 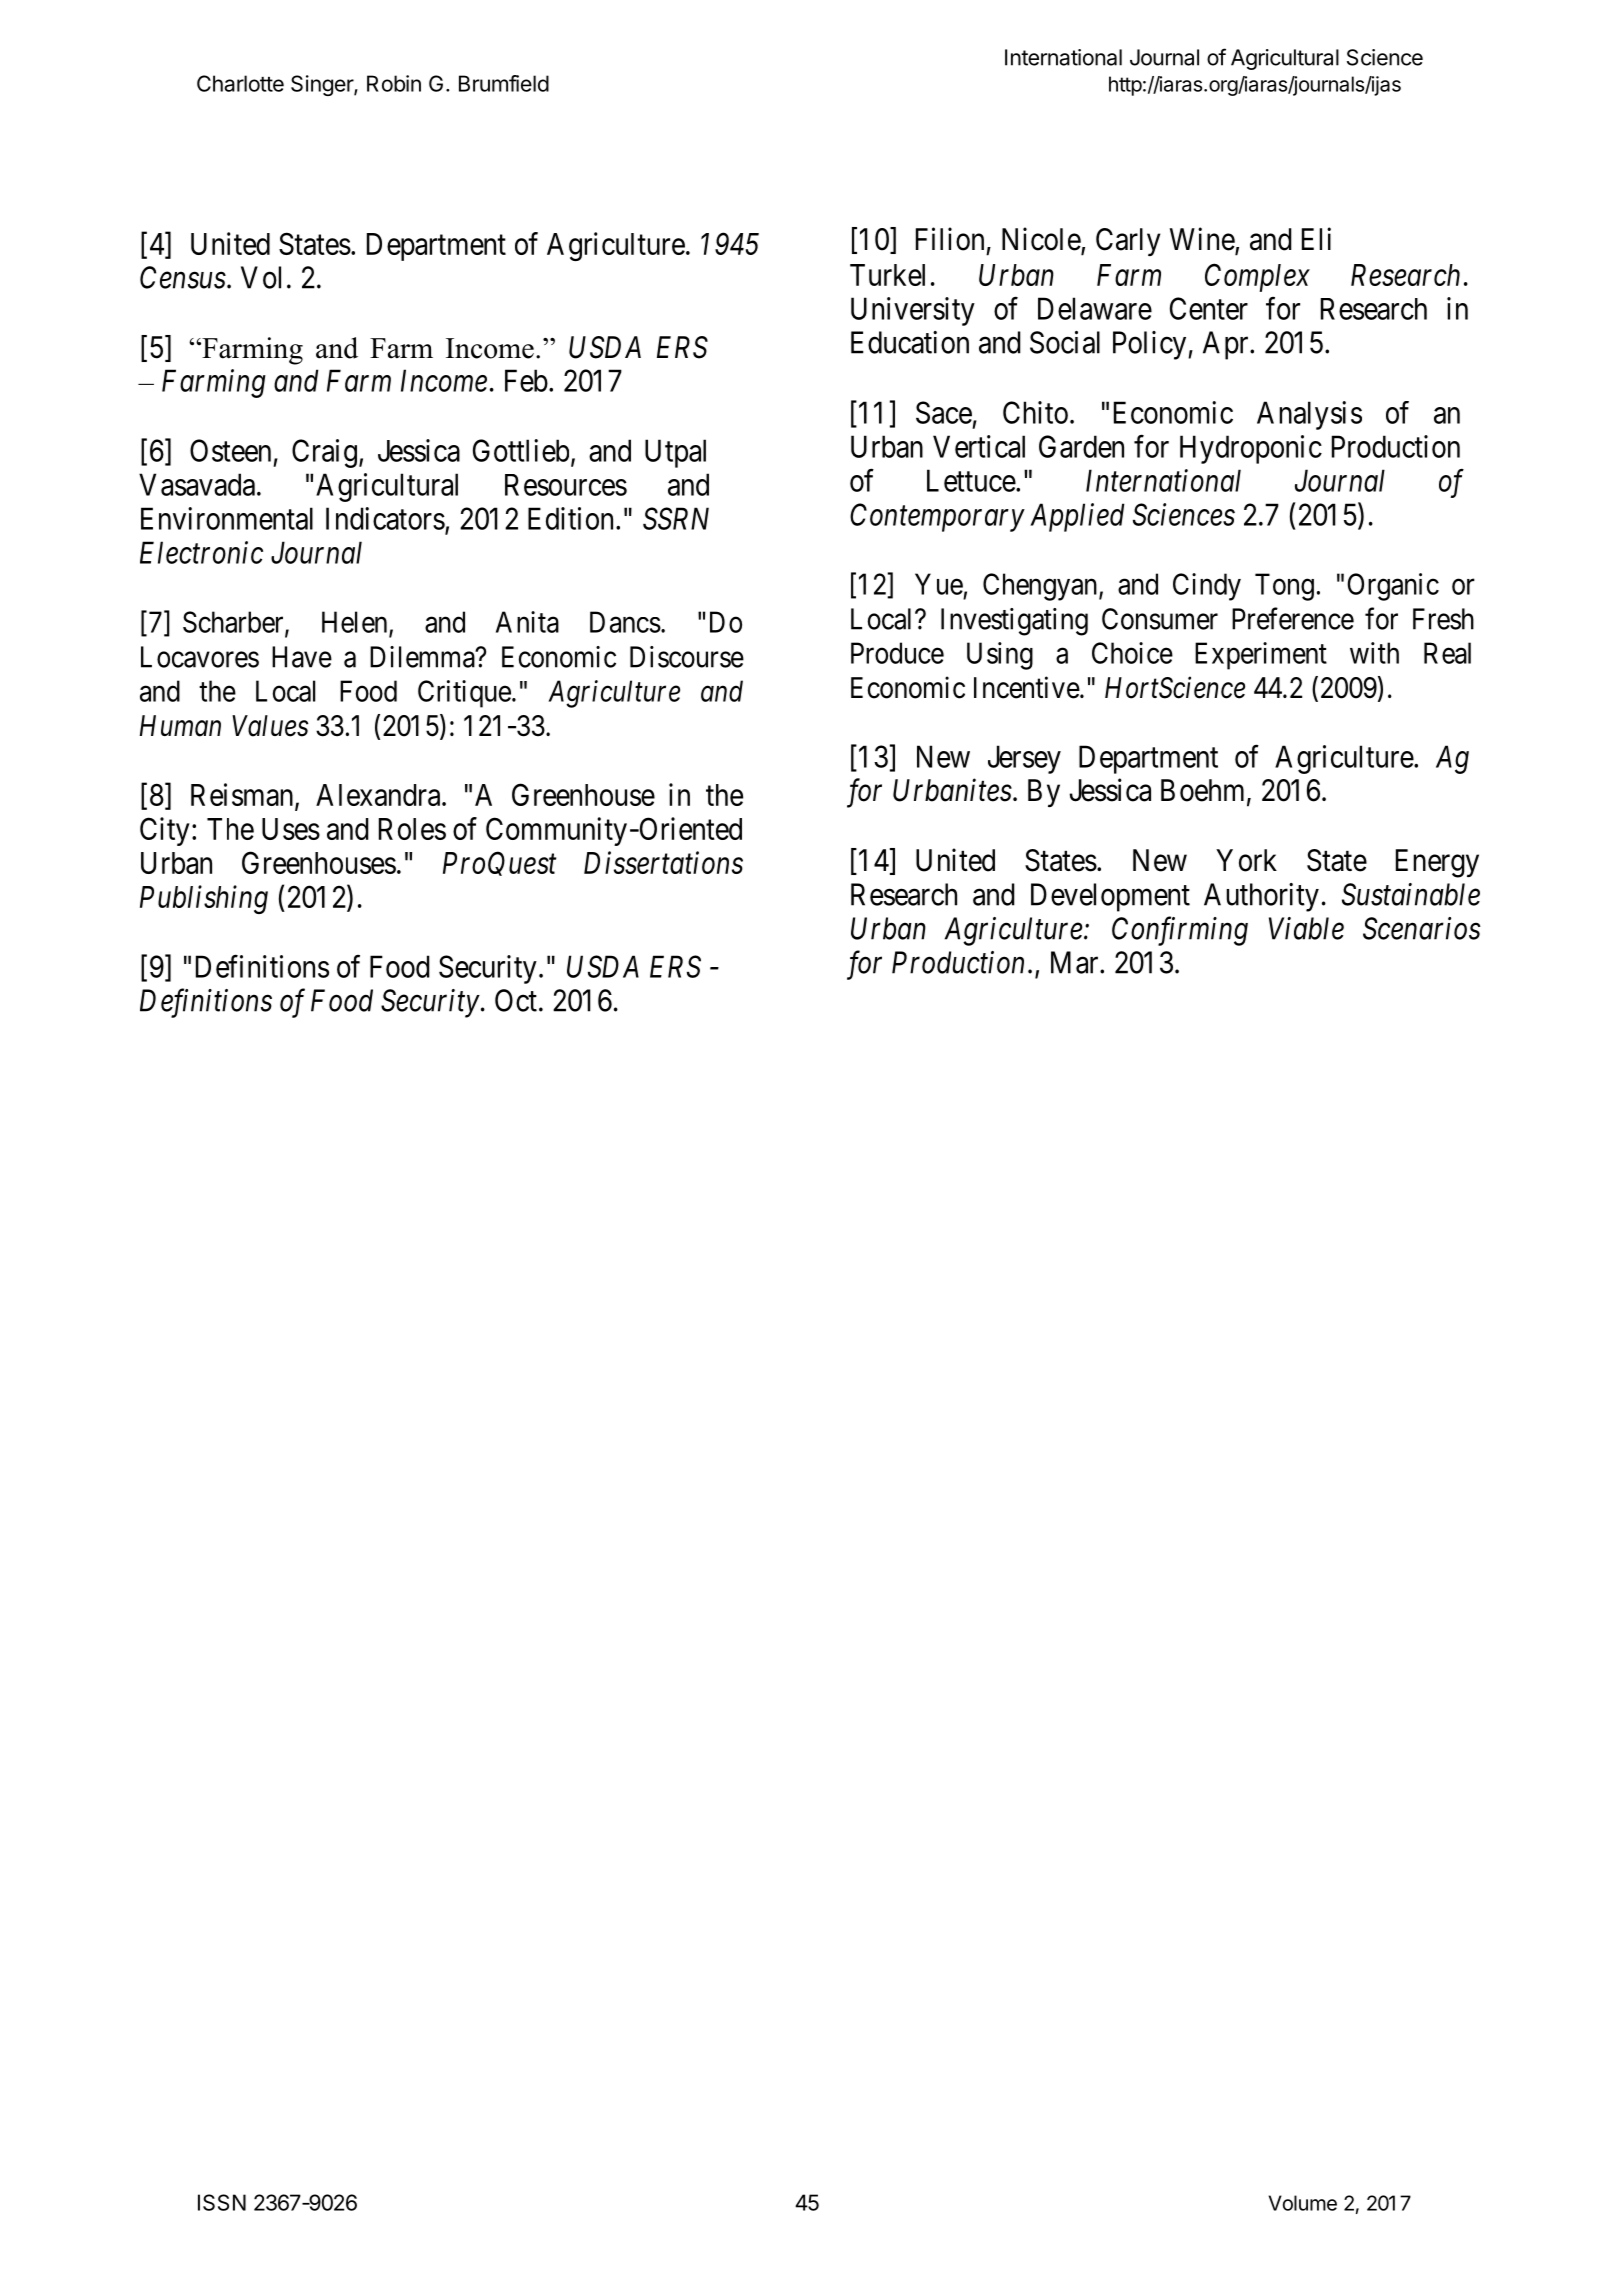 I want to click on University, so click(x=913, y=311).
